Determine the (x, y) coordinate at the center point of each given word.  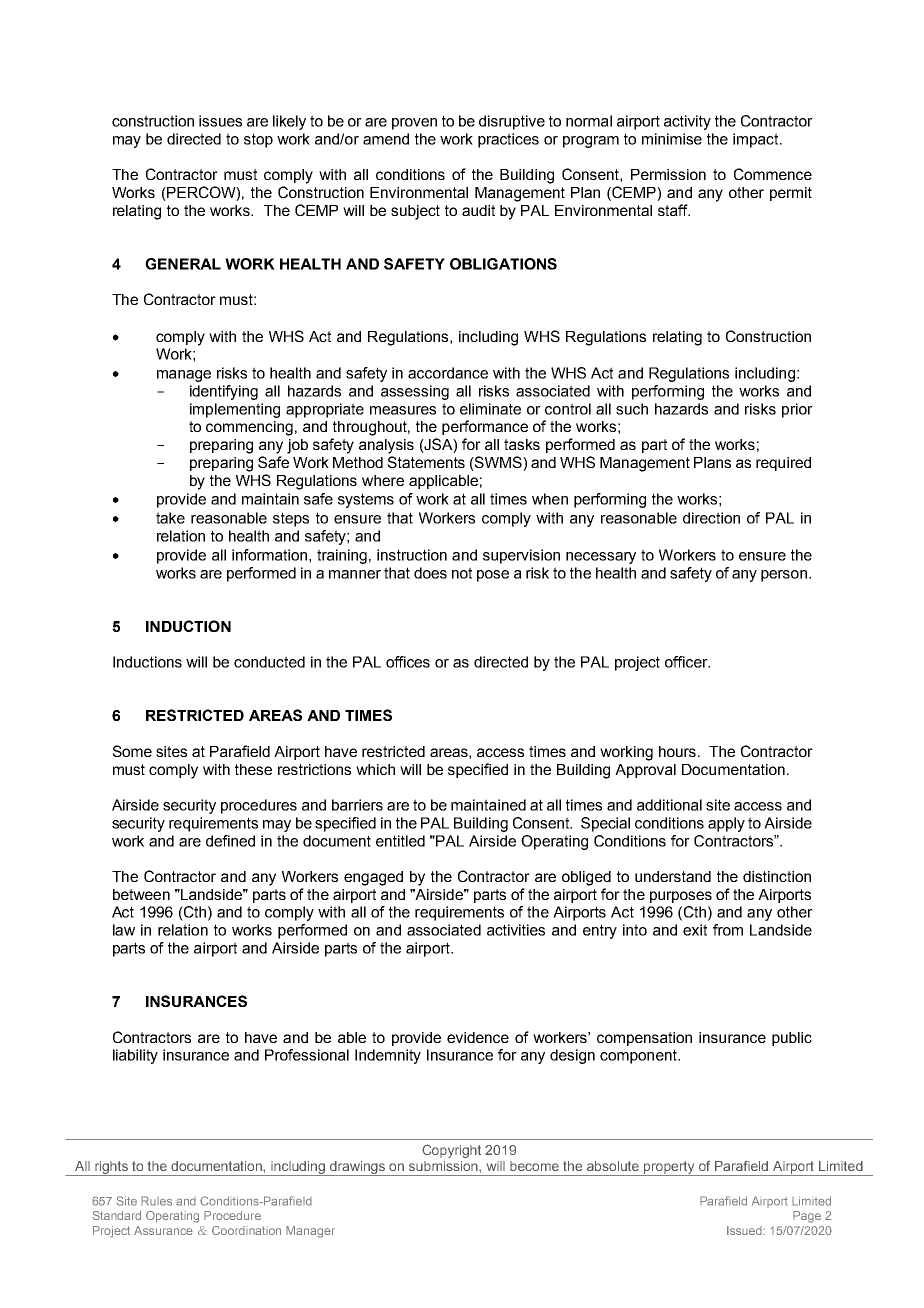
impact (757, 140)
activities (516, 930)
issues (220, 121)
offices (408, 662)
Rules (156, 1201)
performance (485, 427)
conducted (269, 662)
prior (797, 410)
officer (687, 662)
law (124, 930)
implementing (235, 410)
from (728, 930)
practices (508, 140)
